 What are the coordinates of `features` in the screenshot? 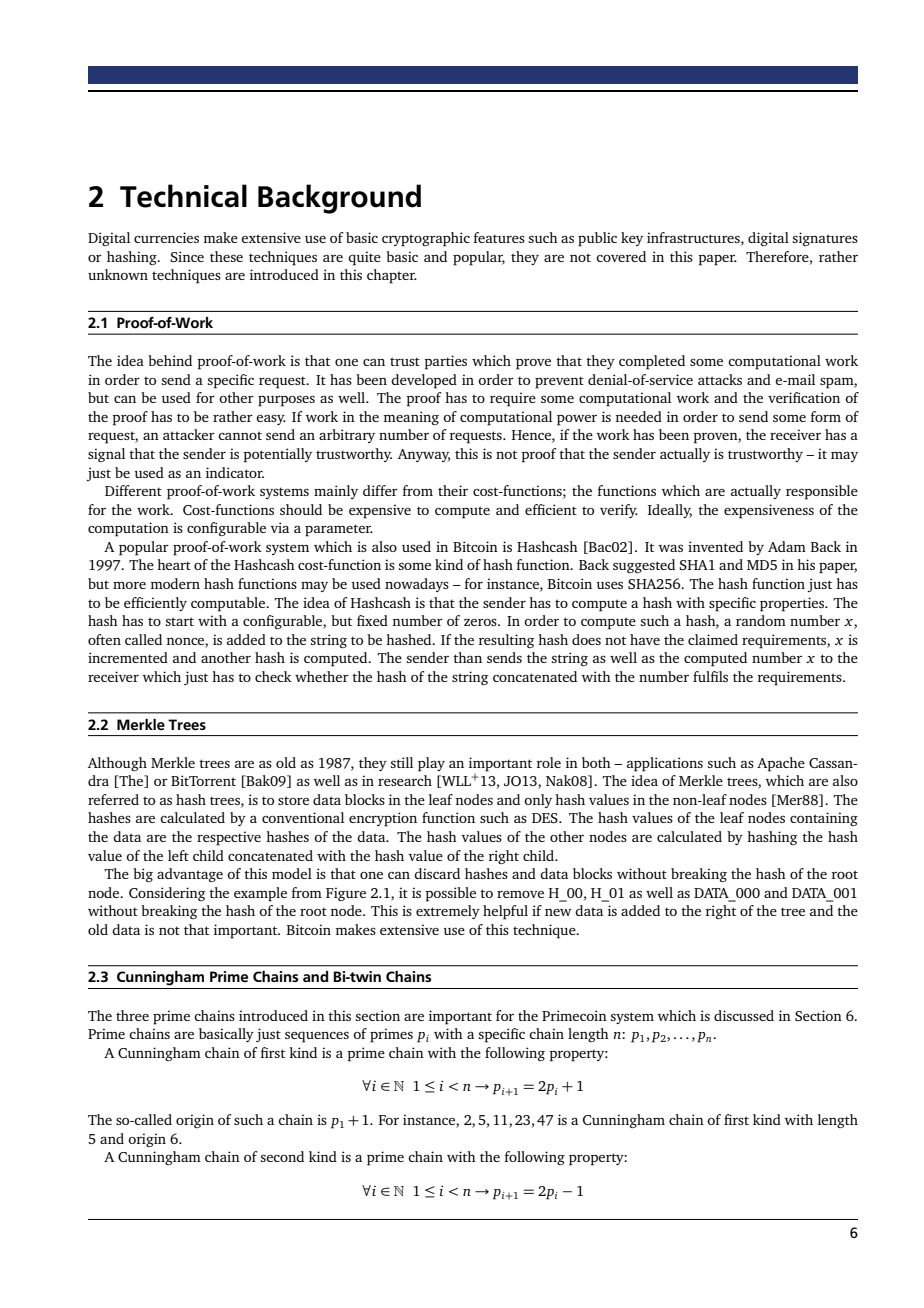 It's located at (499, 237).
